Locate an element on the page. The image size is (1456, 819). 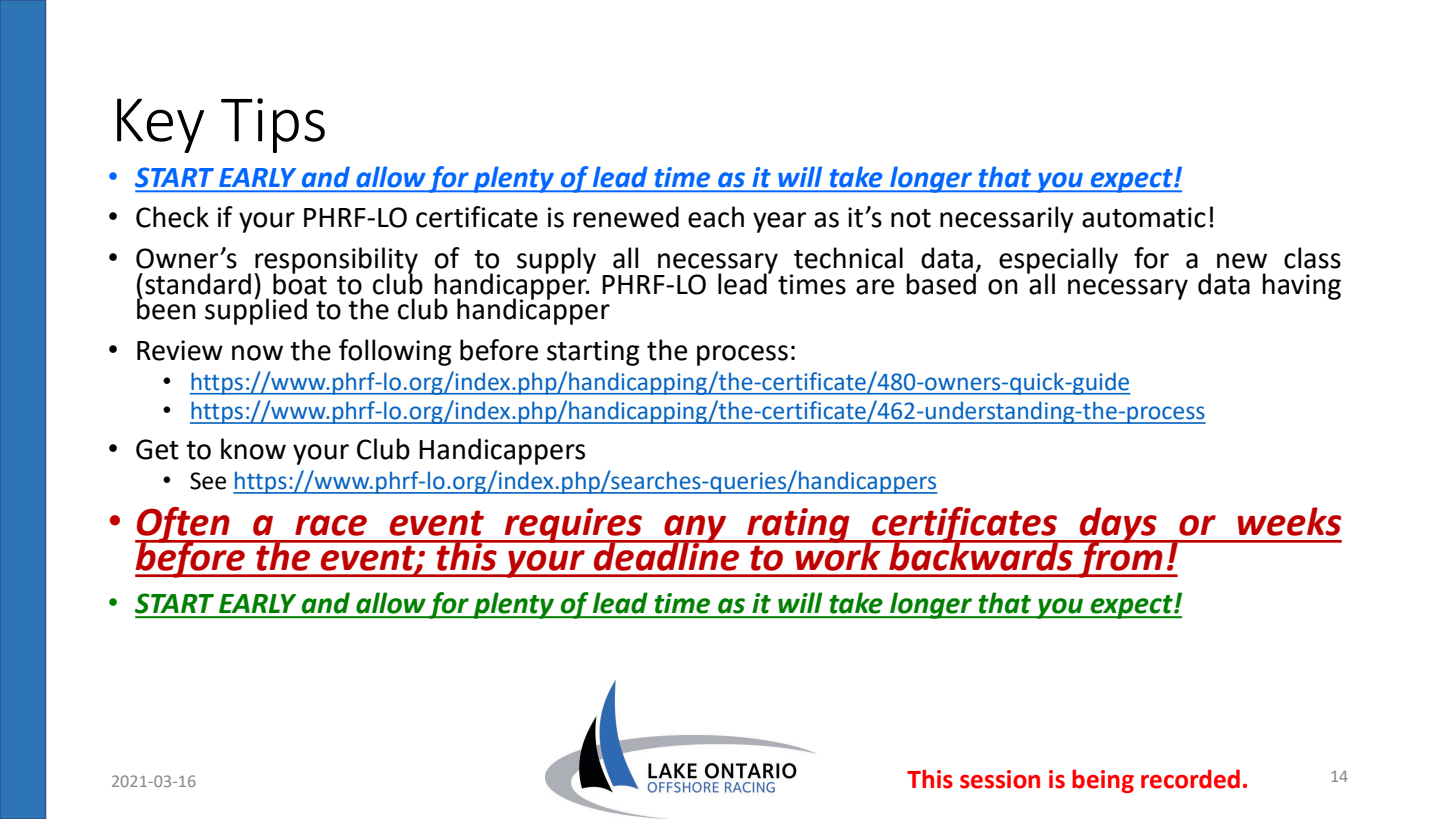
race is located at coordinates (331, 525).
